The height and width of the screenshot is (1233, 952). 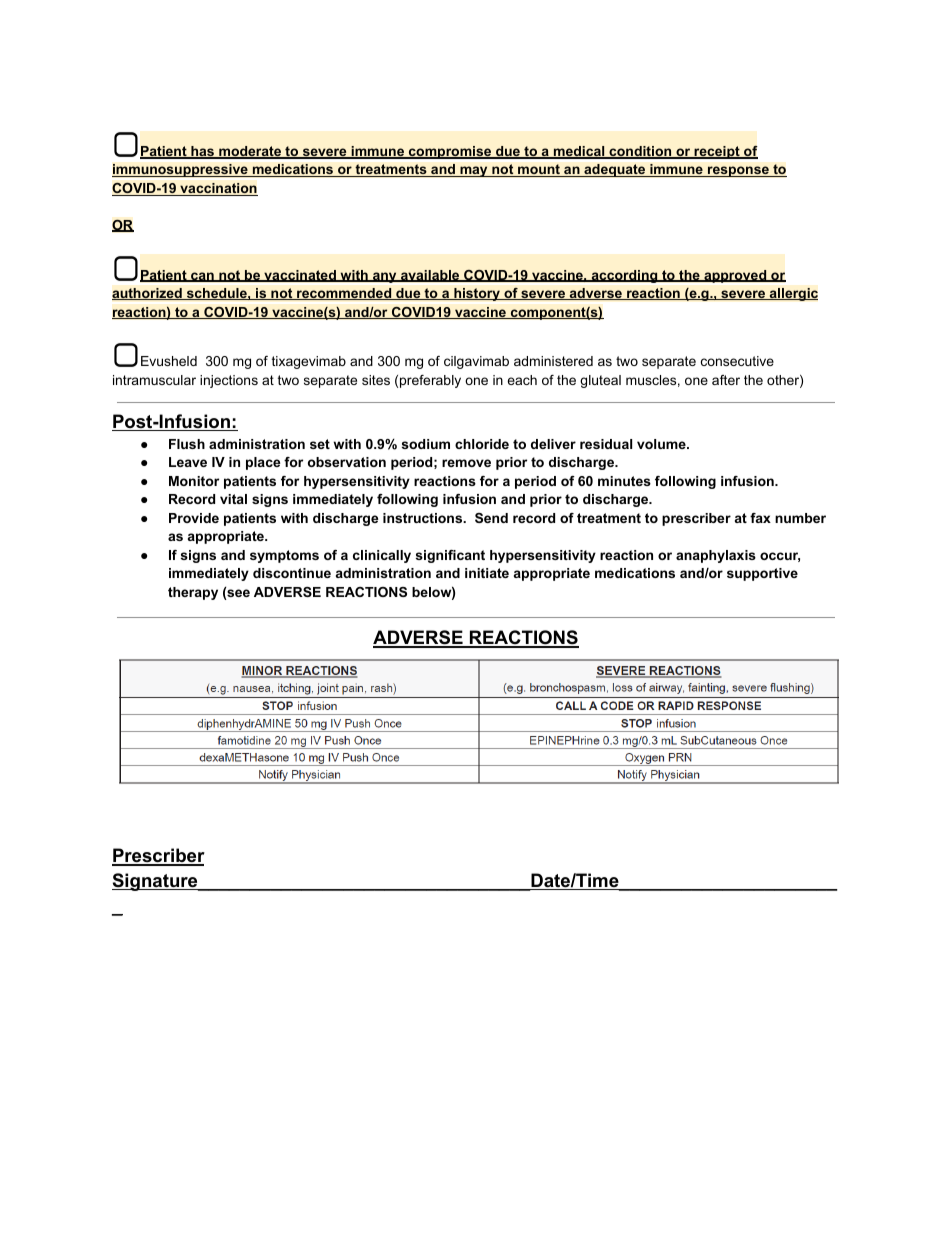 What do you see at coordinates (250, 152) in the screenshot?
I see `moderate` at bounding box center [250, 152].
